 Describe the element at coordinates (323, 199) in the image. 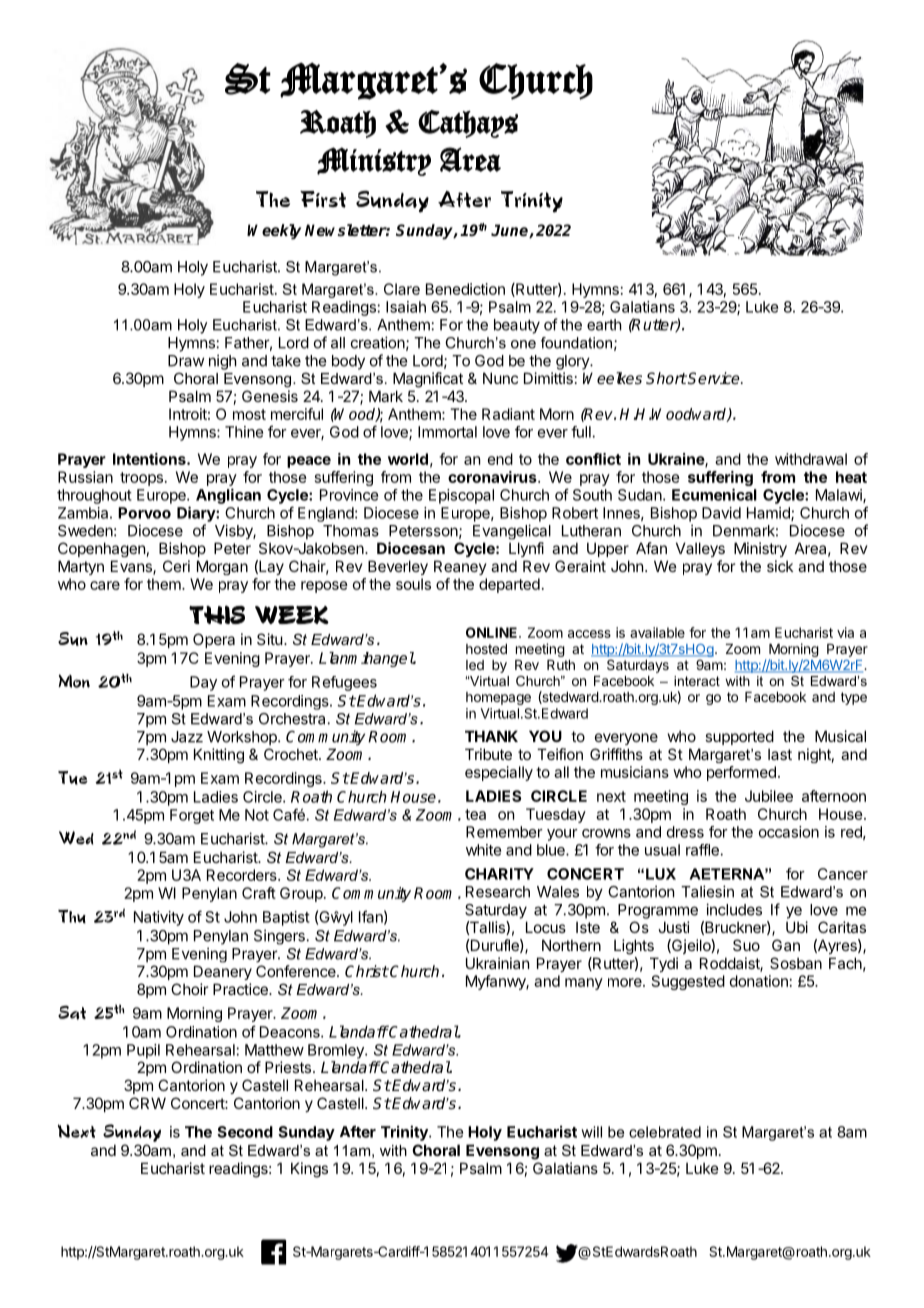

I see `First` at that location.
